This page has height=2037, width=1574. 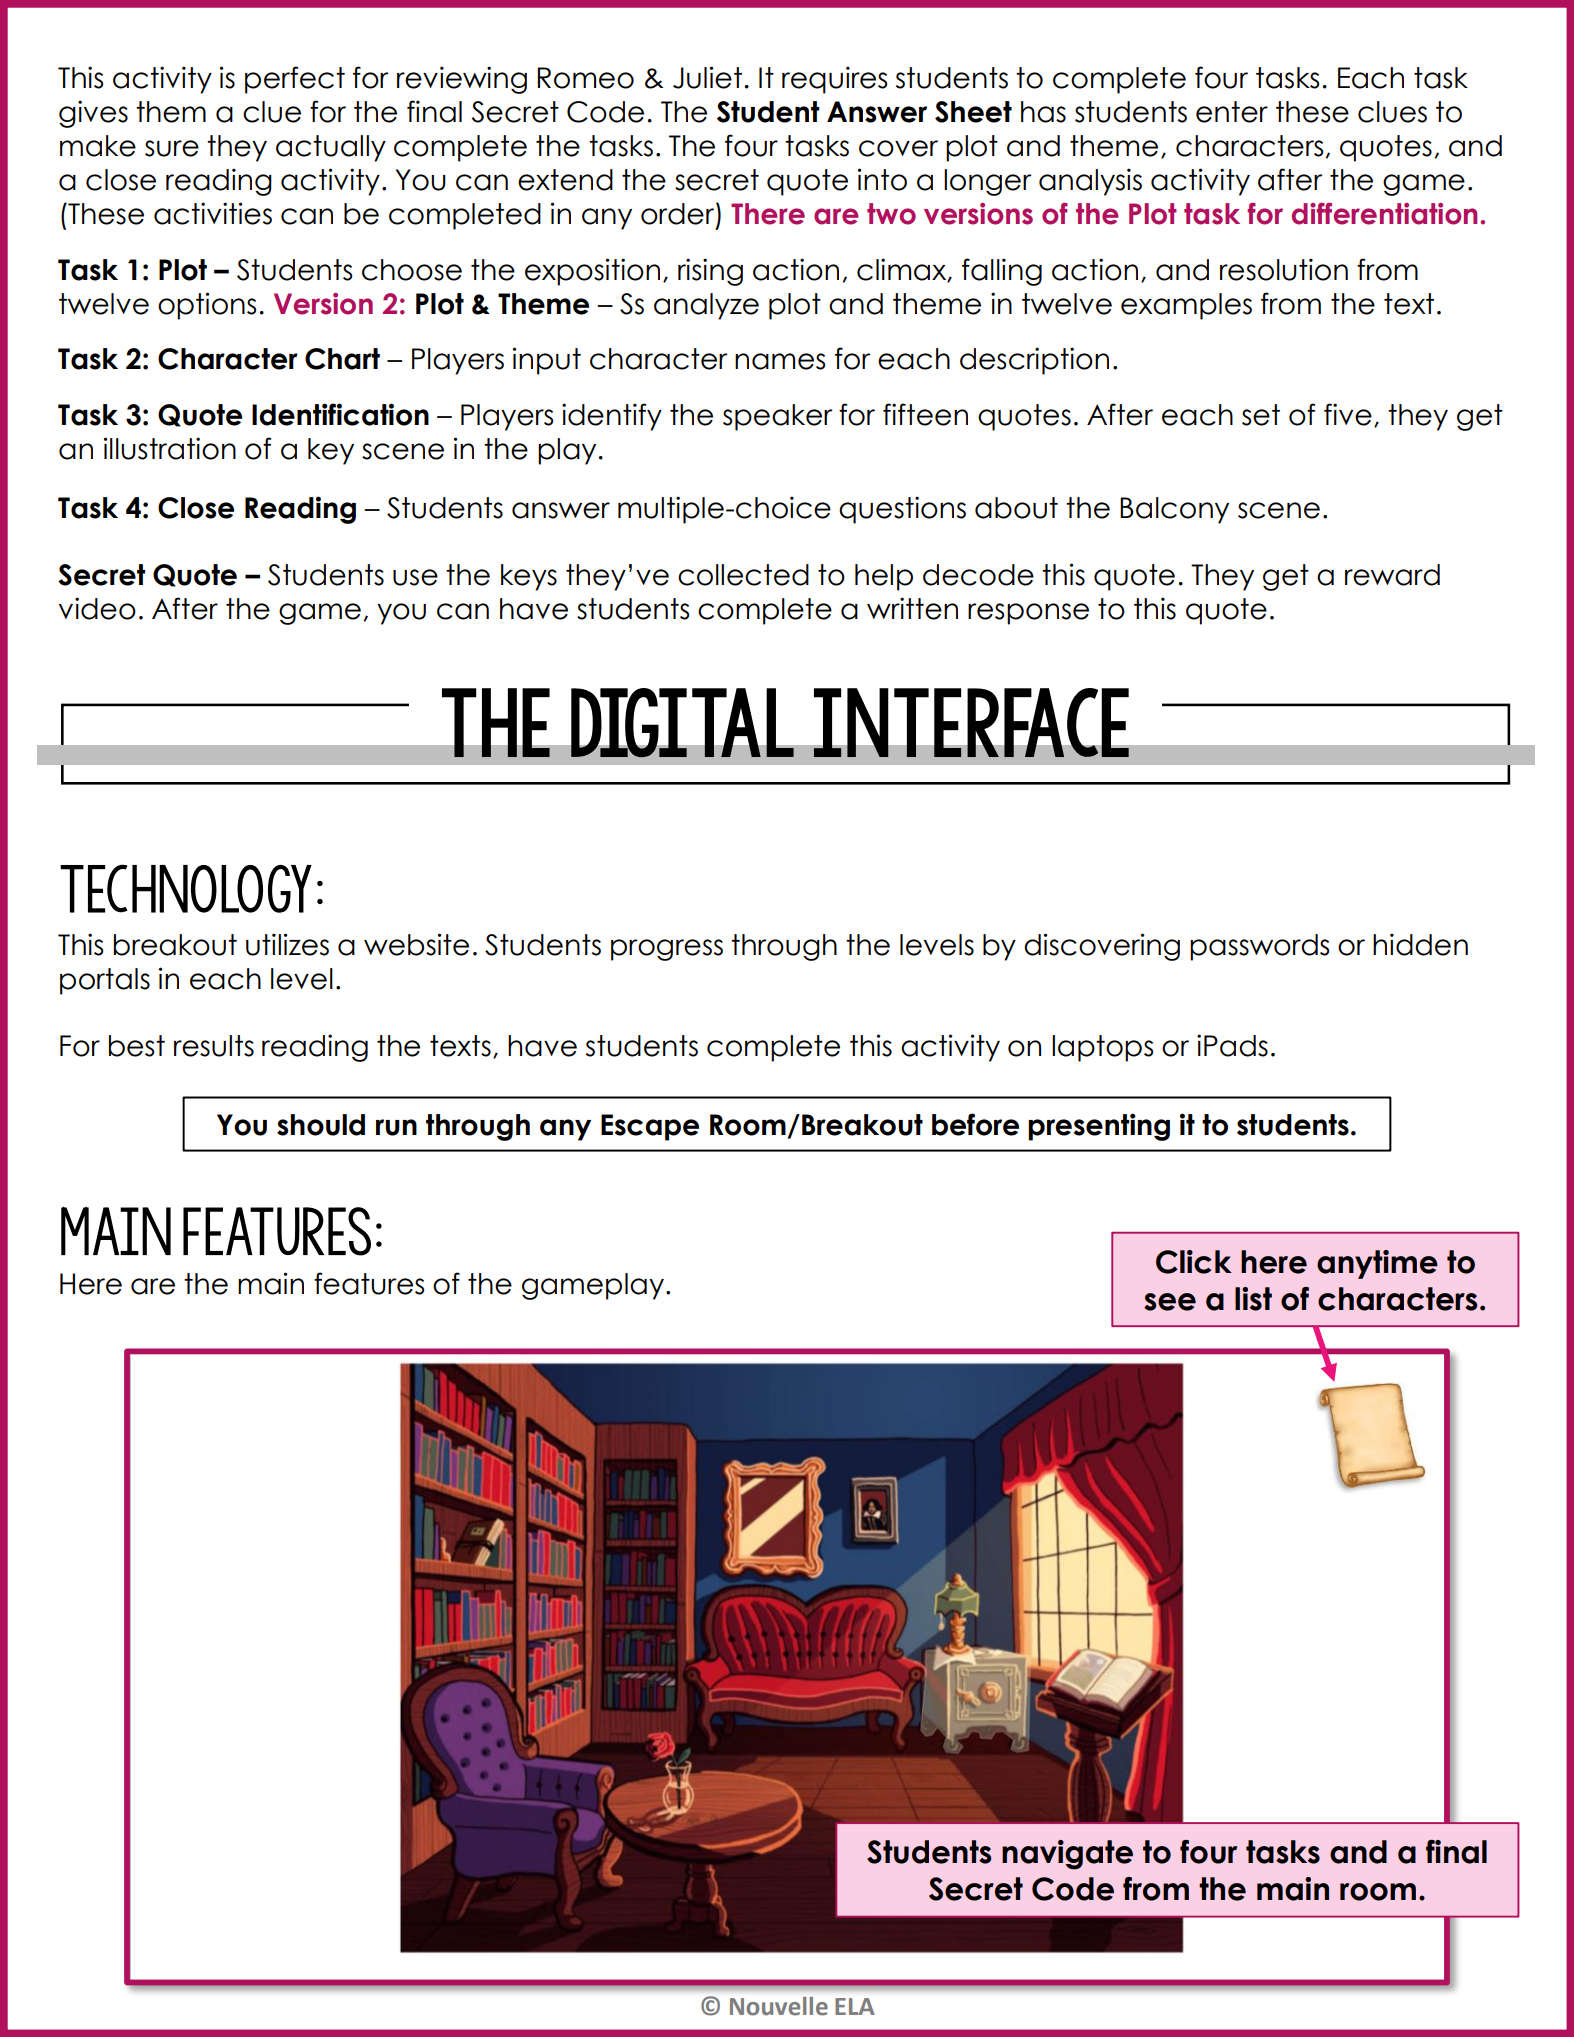 What do you see at coordinates (321, 1125) in the page?
I see `should` at bounding box center [321, 1125].
